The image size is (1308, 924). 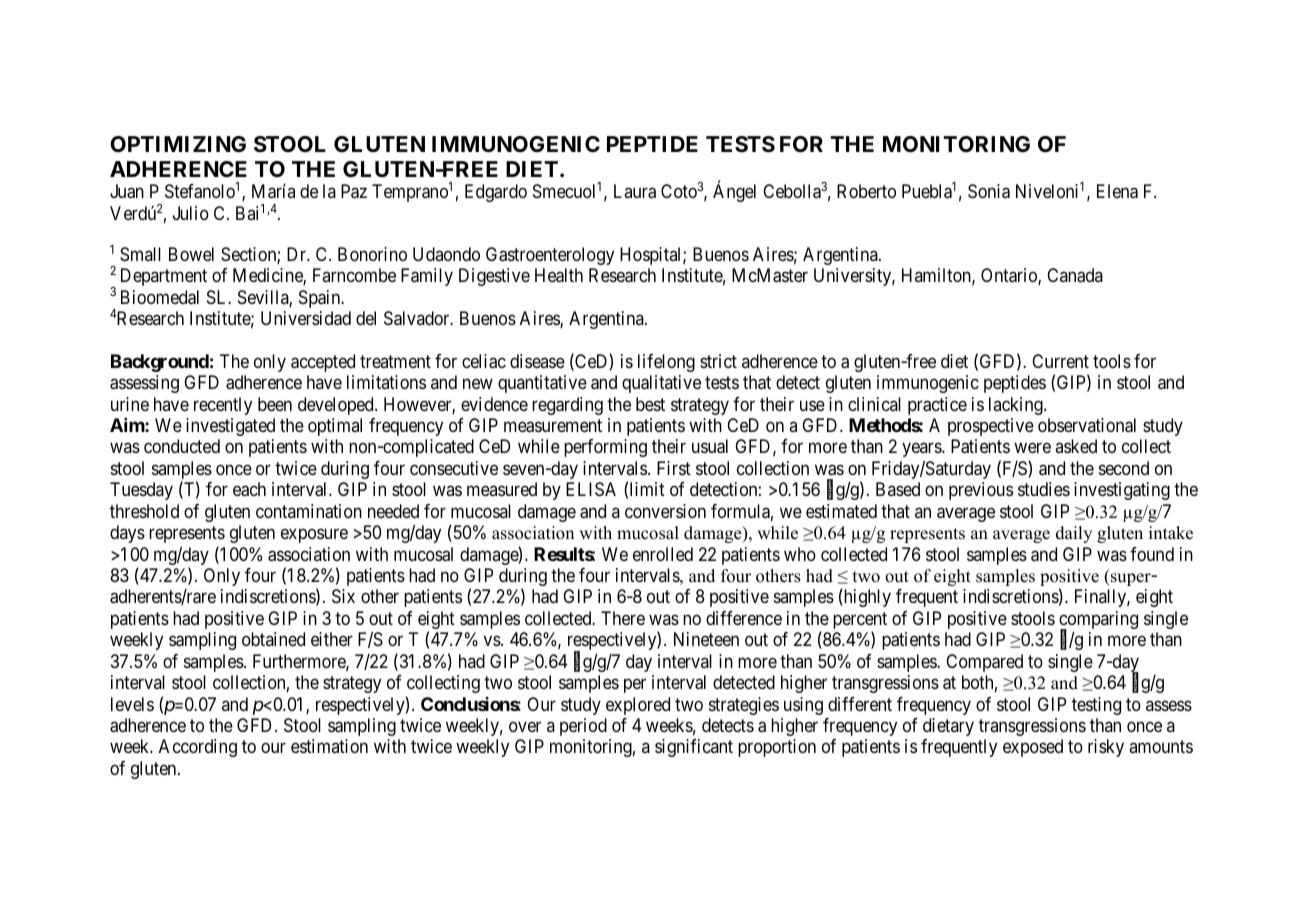 What do you see at coordinates (314, 536) in the page?
I see `exposure` at bounding box center [314, 536].
